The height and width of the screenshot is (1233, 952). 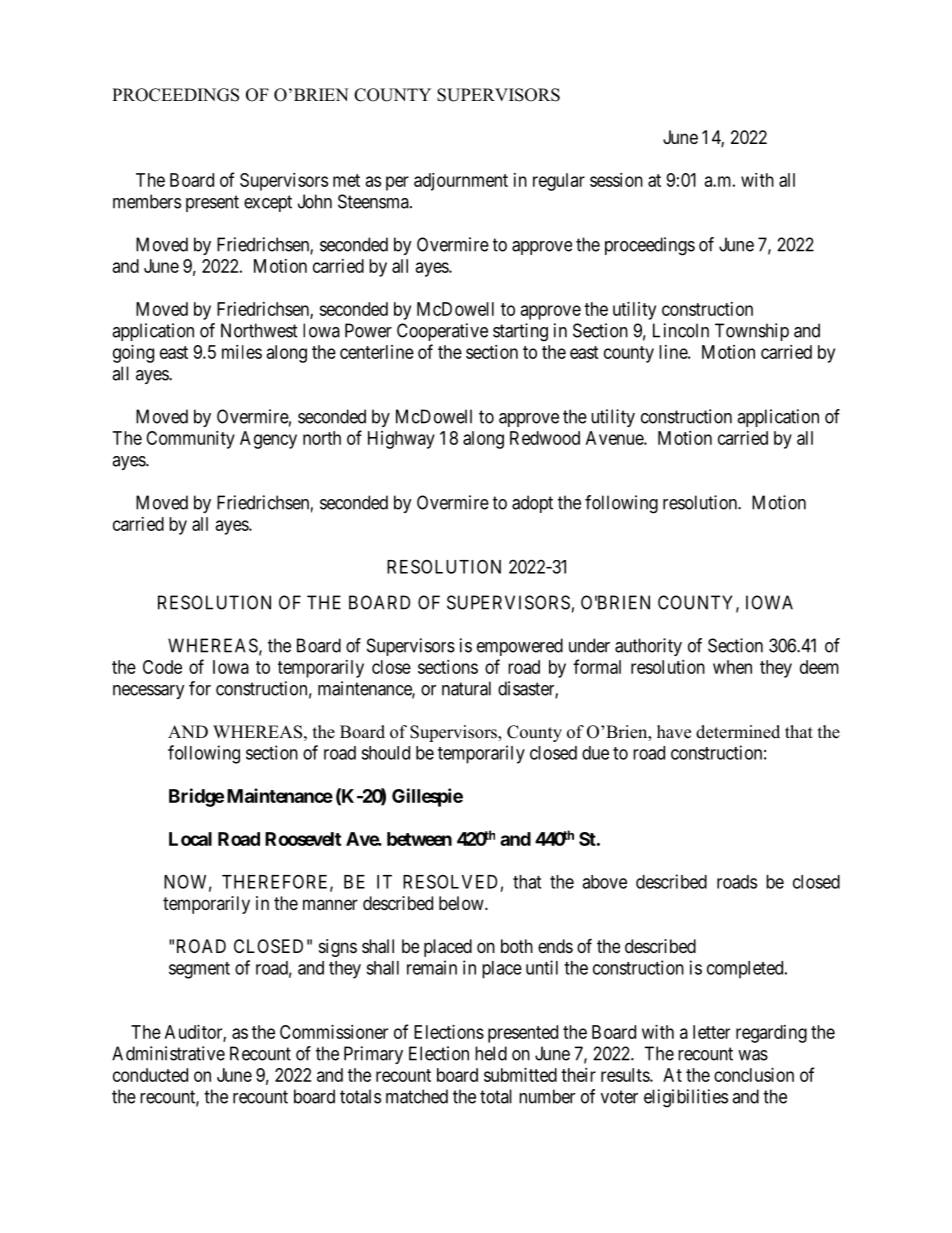 I want to click on miles, so click(x=242, y=352).
